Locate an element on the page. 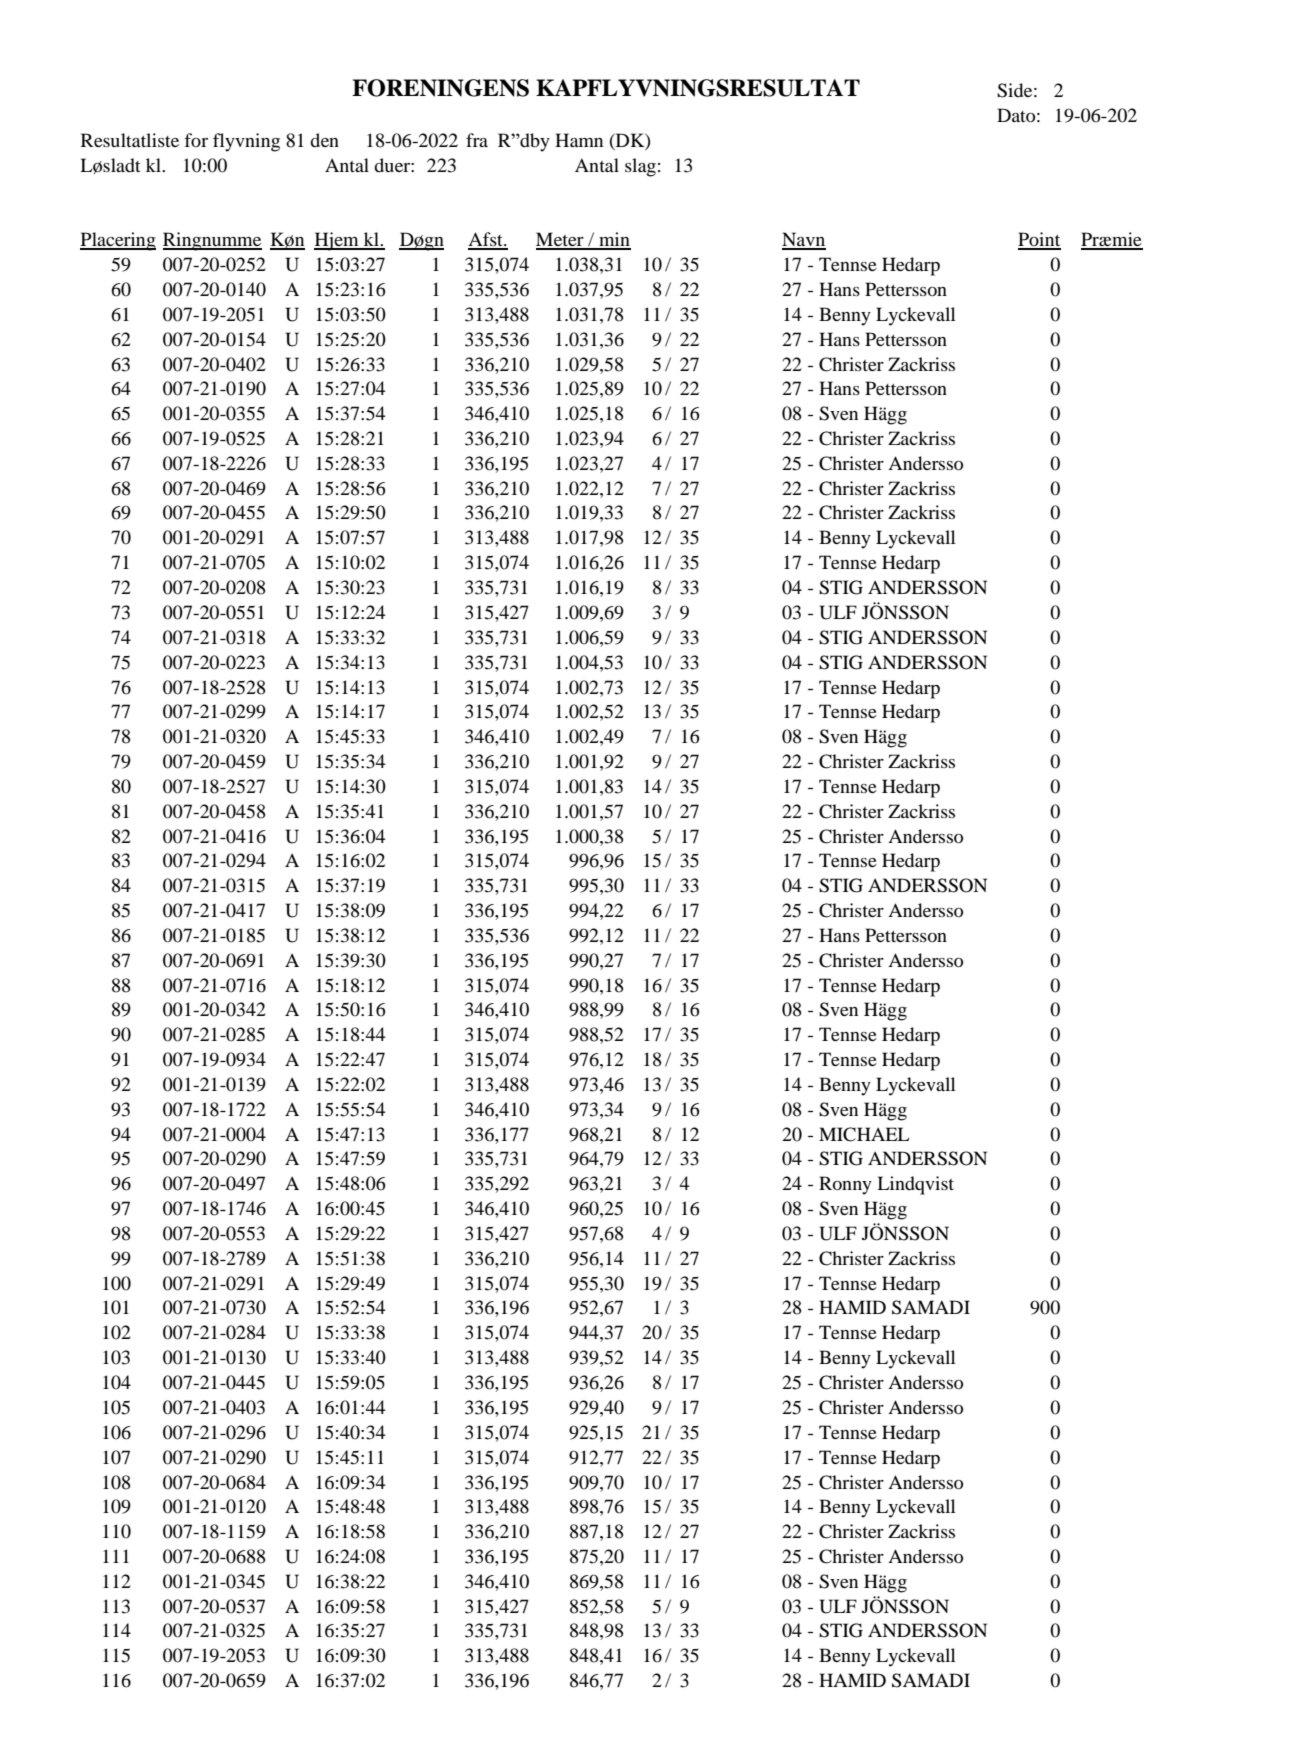 This image has width=1289, height=1743. fra is located at coordinates (477, 140).
